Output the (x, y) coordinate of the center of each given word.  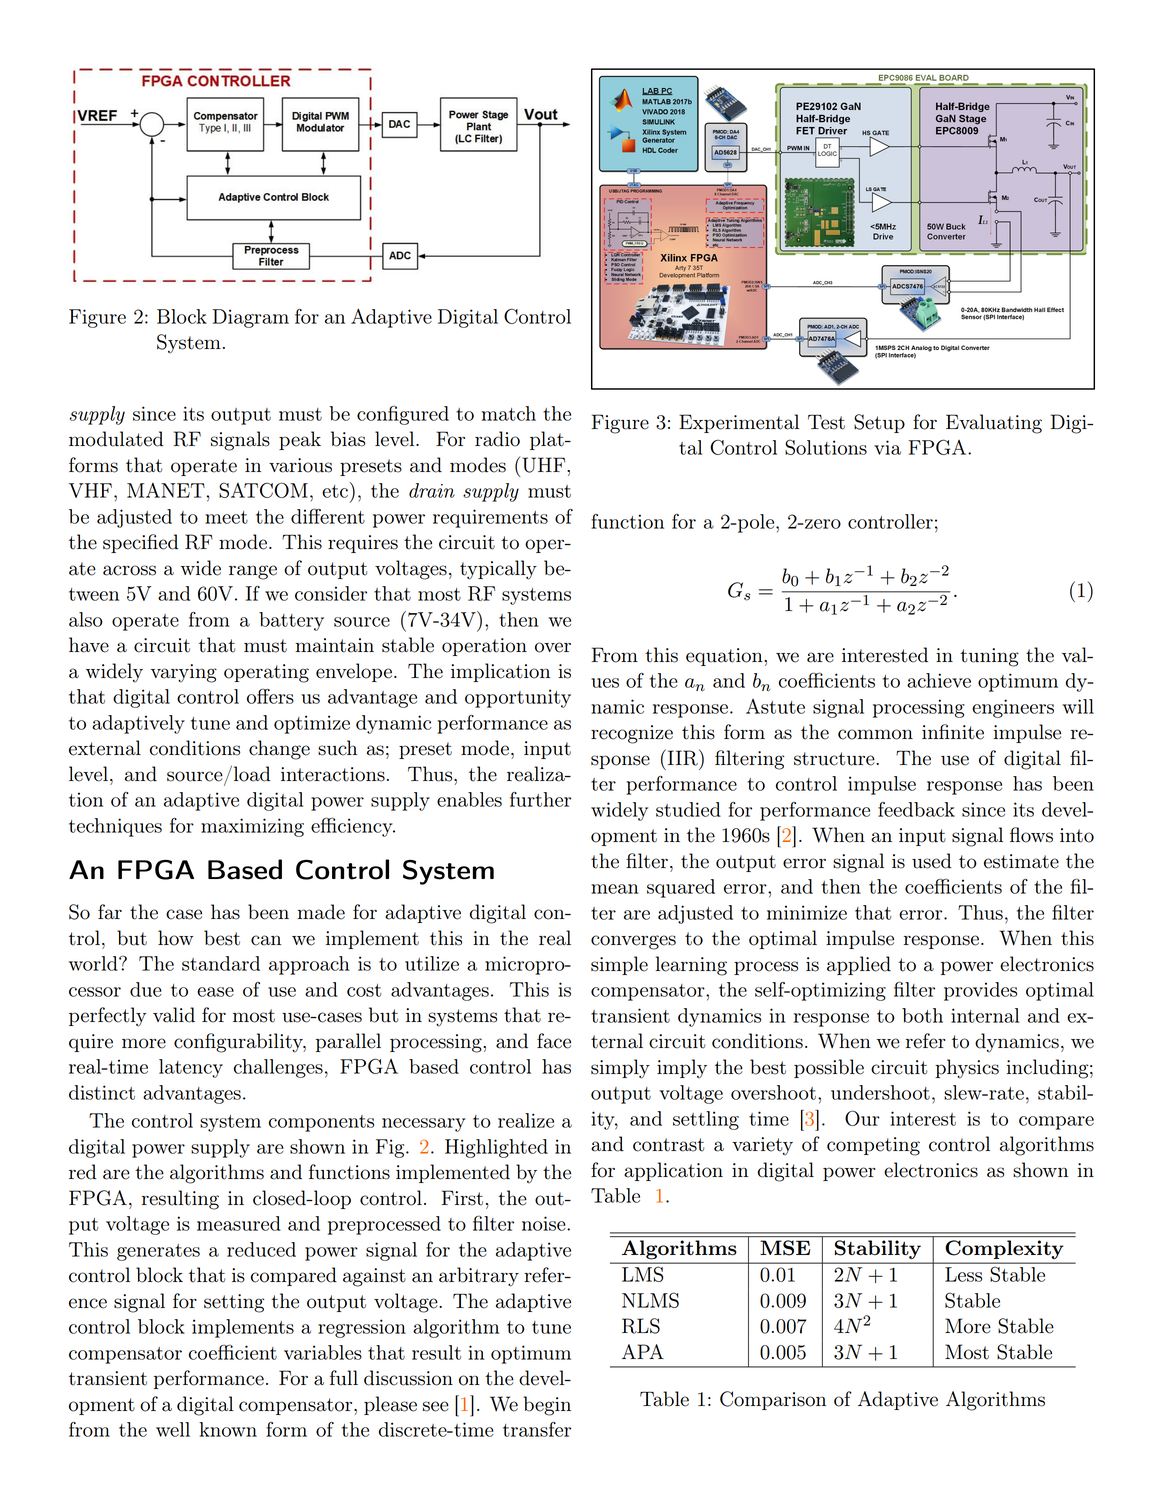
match (509, 413)
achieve (939, 680)
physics (967, 1069)
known (228, 1429)
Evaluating (994, 424)
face (554, 1041)
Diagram (251, 318)
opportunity (518, 698)
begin (547, 1406)
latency (191, 1068)
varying (184, 673)
